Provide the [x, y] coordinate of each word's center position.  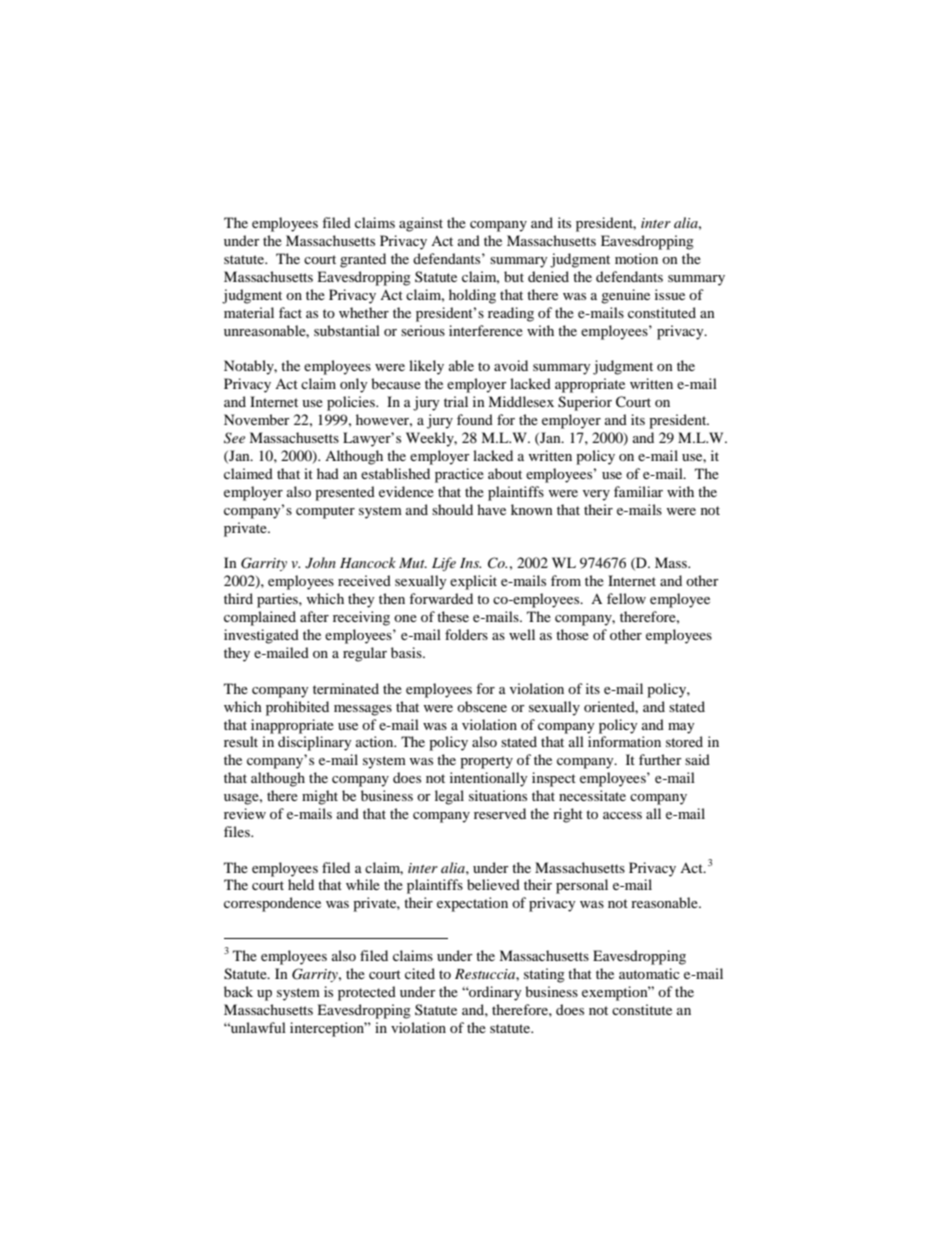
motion [636, 258]
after [314, 616]
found [475, 419]
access [622, 815]
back [238, 991]
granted [363, 260]
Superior [585, 403]
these [453, 616]
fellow [626, 598]
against [421, 224]
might [320, 797]
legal [449, 797]
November [257, 419]
